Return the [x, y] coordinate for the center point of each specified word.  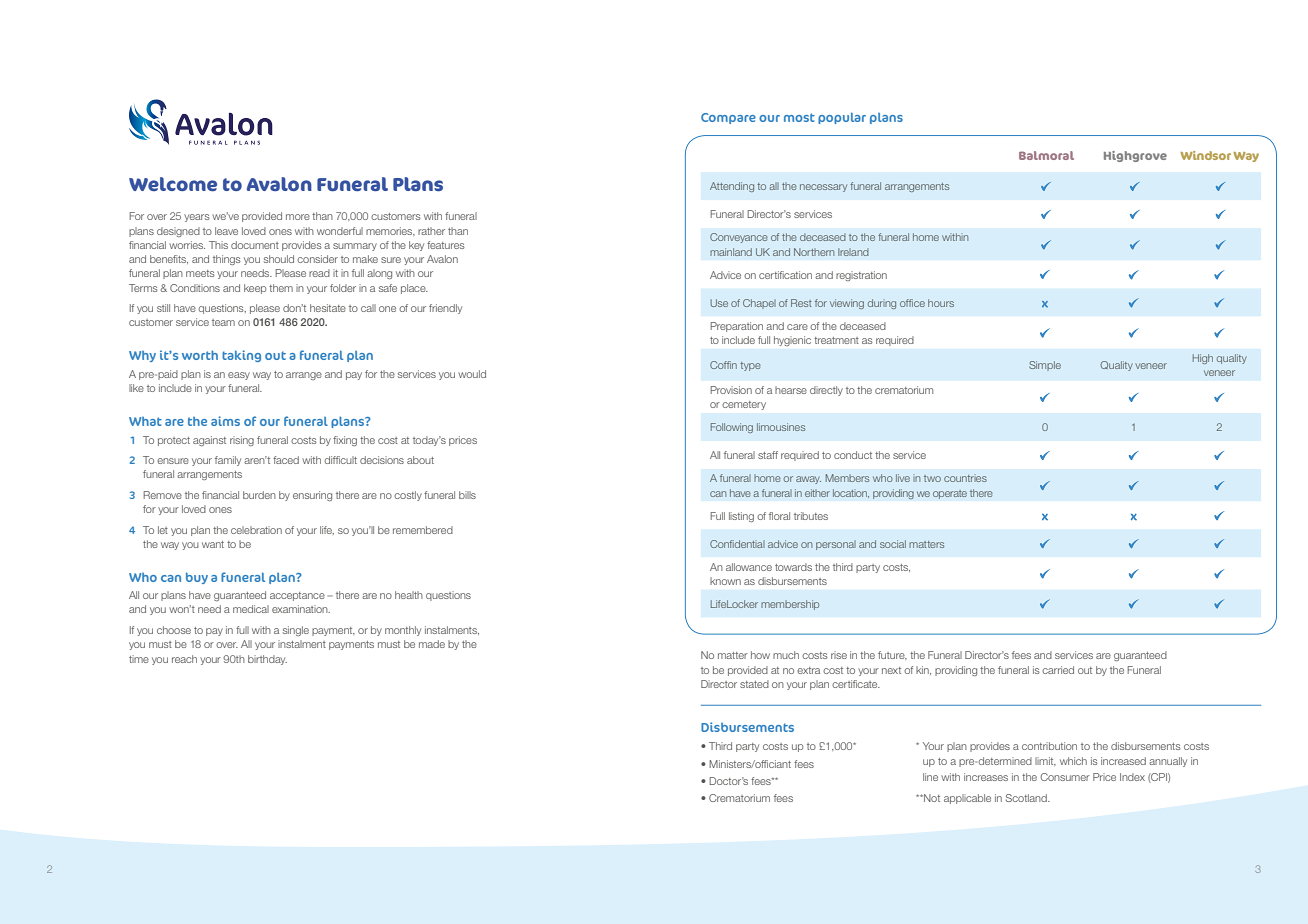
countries [965, 478]
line [930, 777]
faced [286, 460]
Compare [728, 118]
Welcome [173, 184]
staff [768, 455]
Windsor [1205, 155]
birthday [267, 660]
